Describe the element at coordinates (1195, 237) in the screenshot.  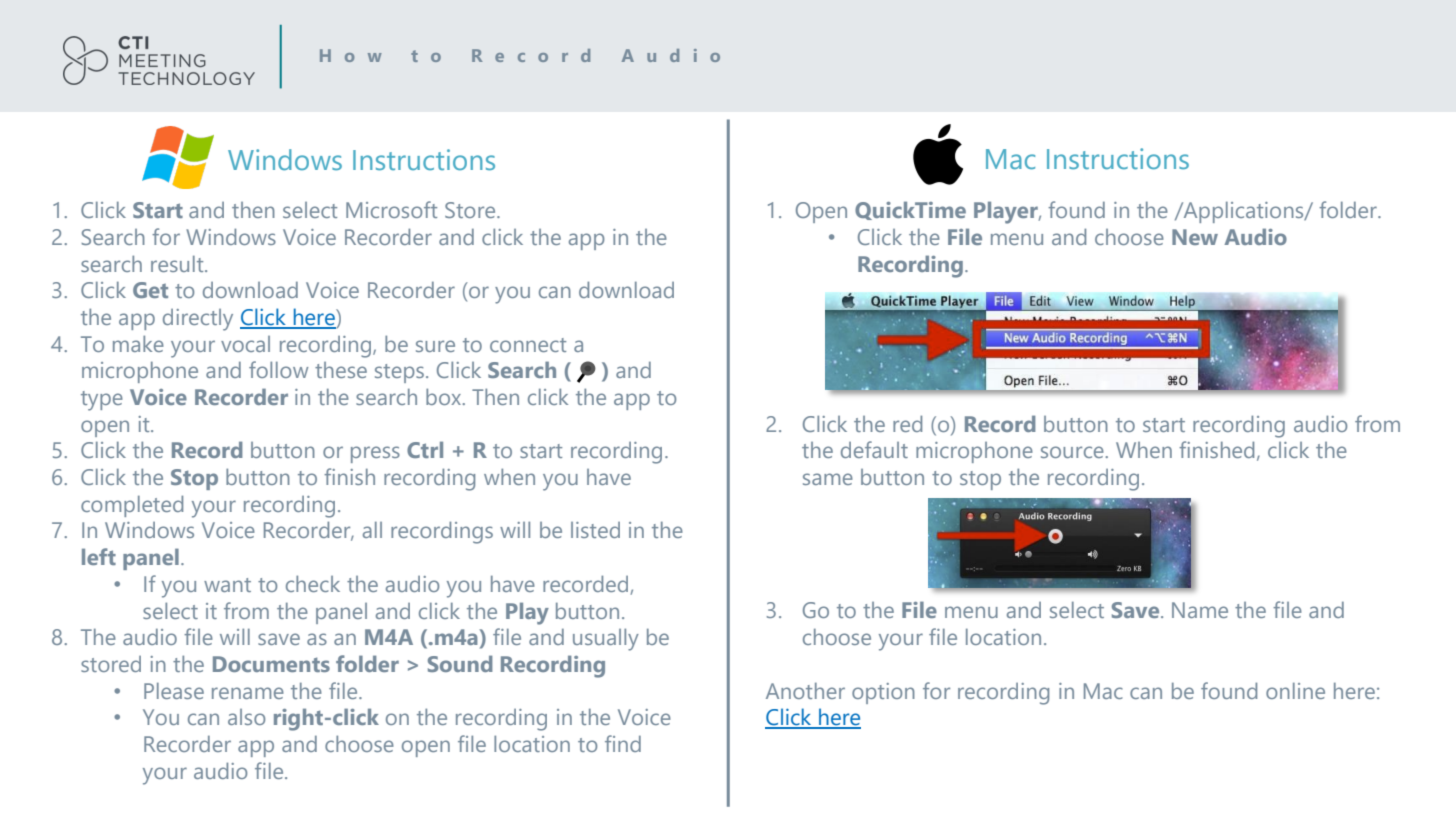
I see `New` at that location.
